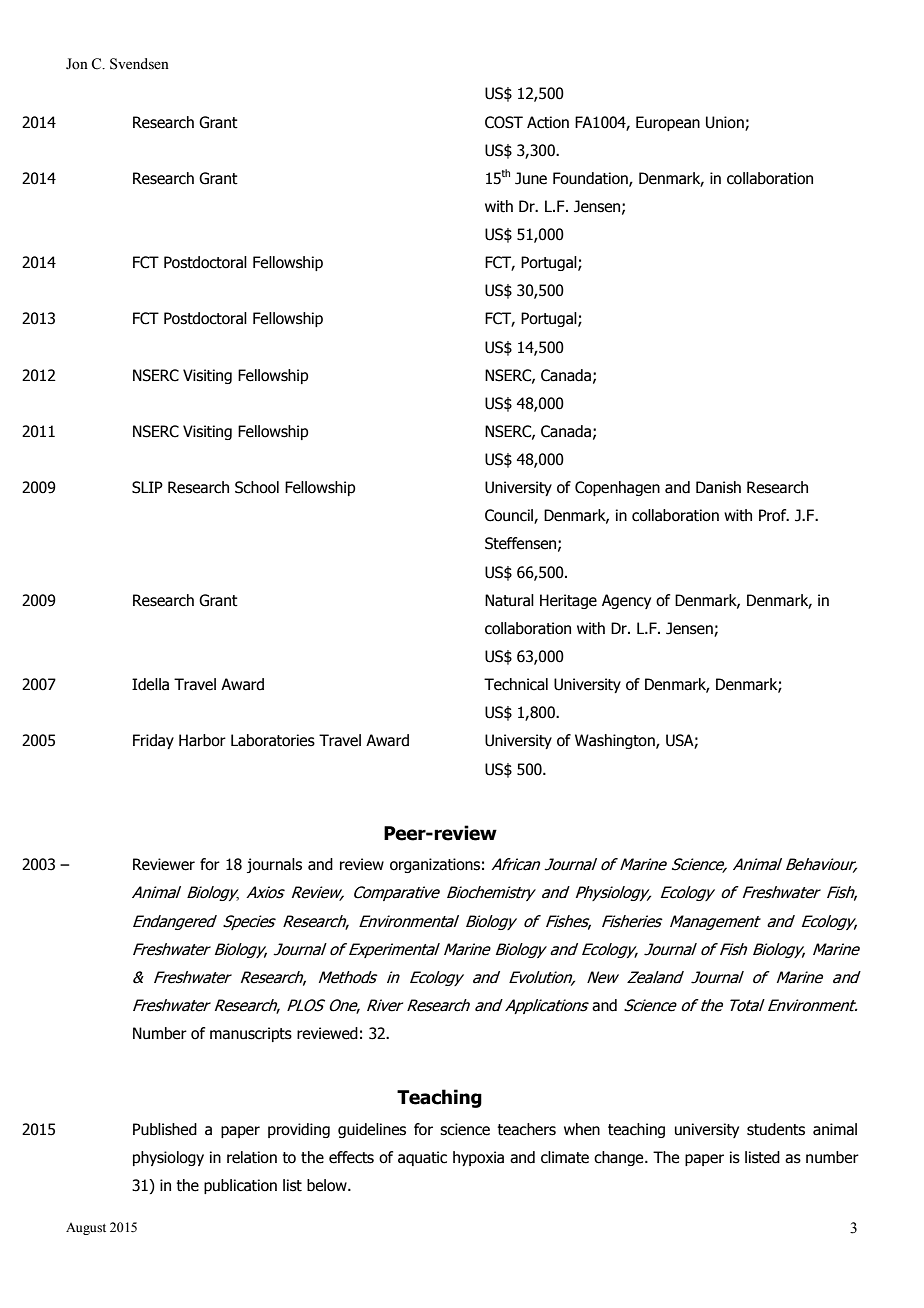 The image size is (924, 1308). I want to click on European, so click(668, 123).
